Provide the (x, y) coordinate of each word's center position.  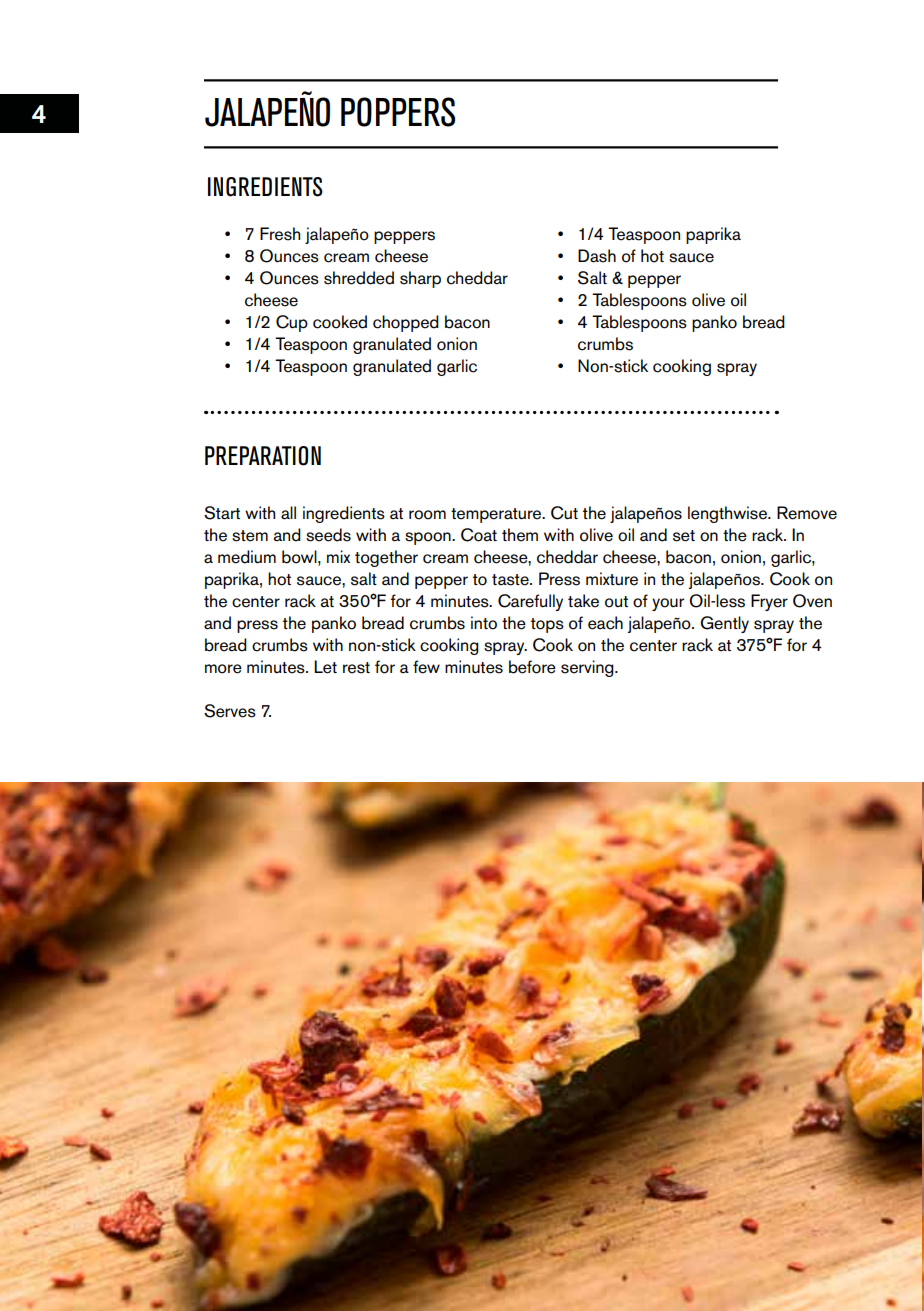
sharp (420, 279)
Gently (724, 624)
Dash (597, 256)
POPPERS (398, 112)
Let (325, 667)
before (532, 667)
